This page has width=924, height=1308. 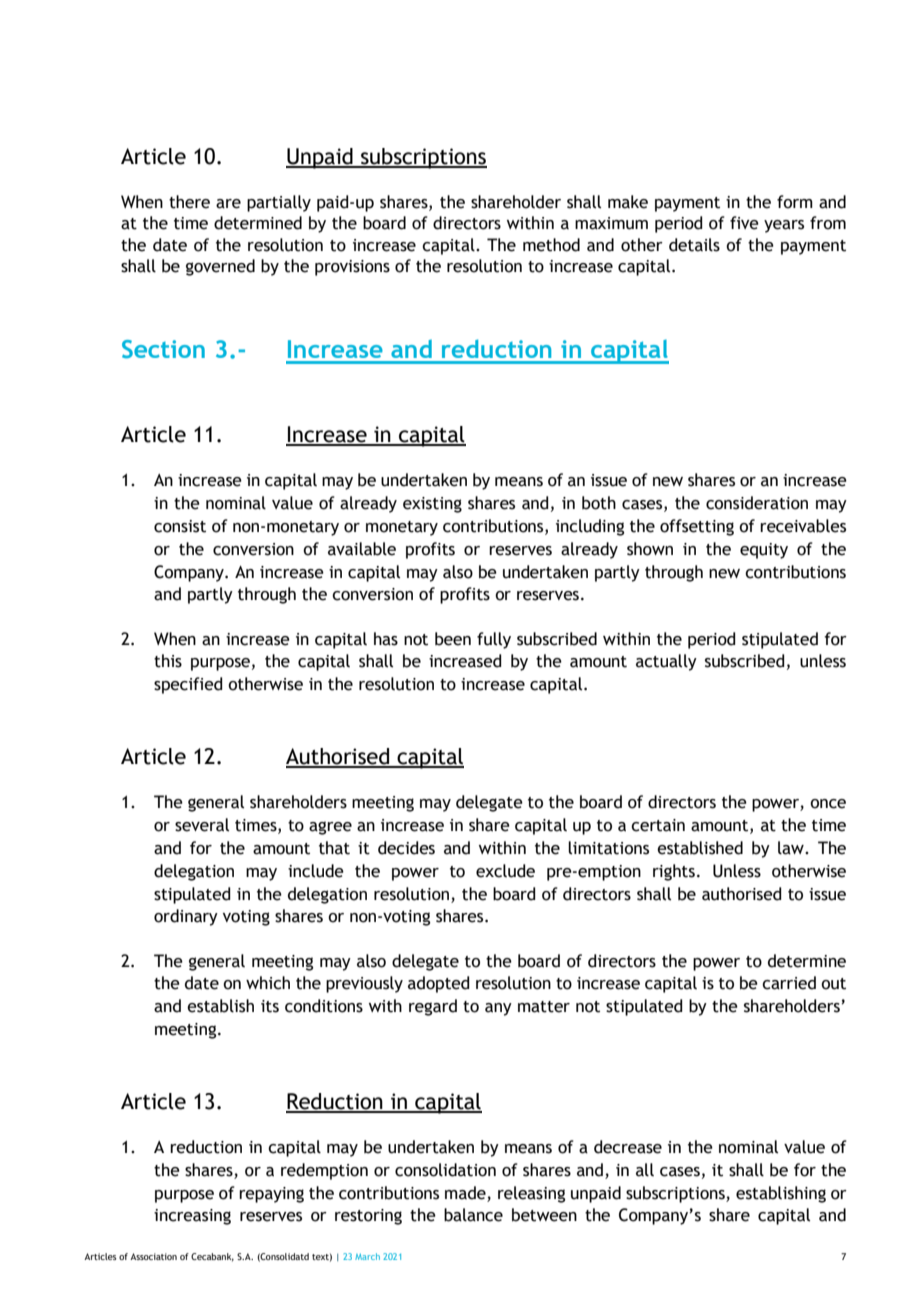 I want to click on ordinary, so click(x=186, y=917).
